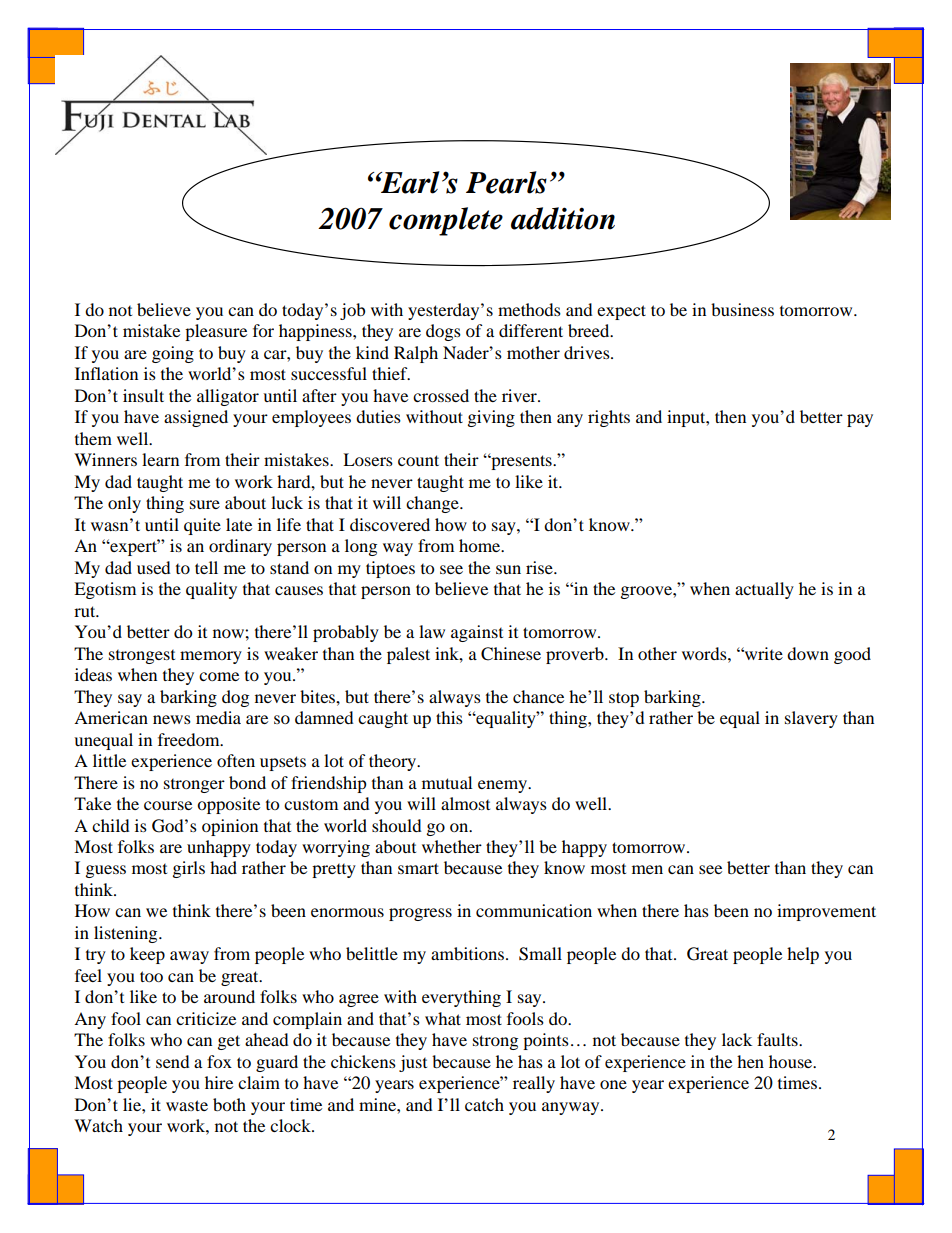 This screenshot has width=952, height=1233. What do you see at coordinates (808, 653) in the screenshot?
I see `down` at bounding box center [808, 653].
